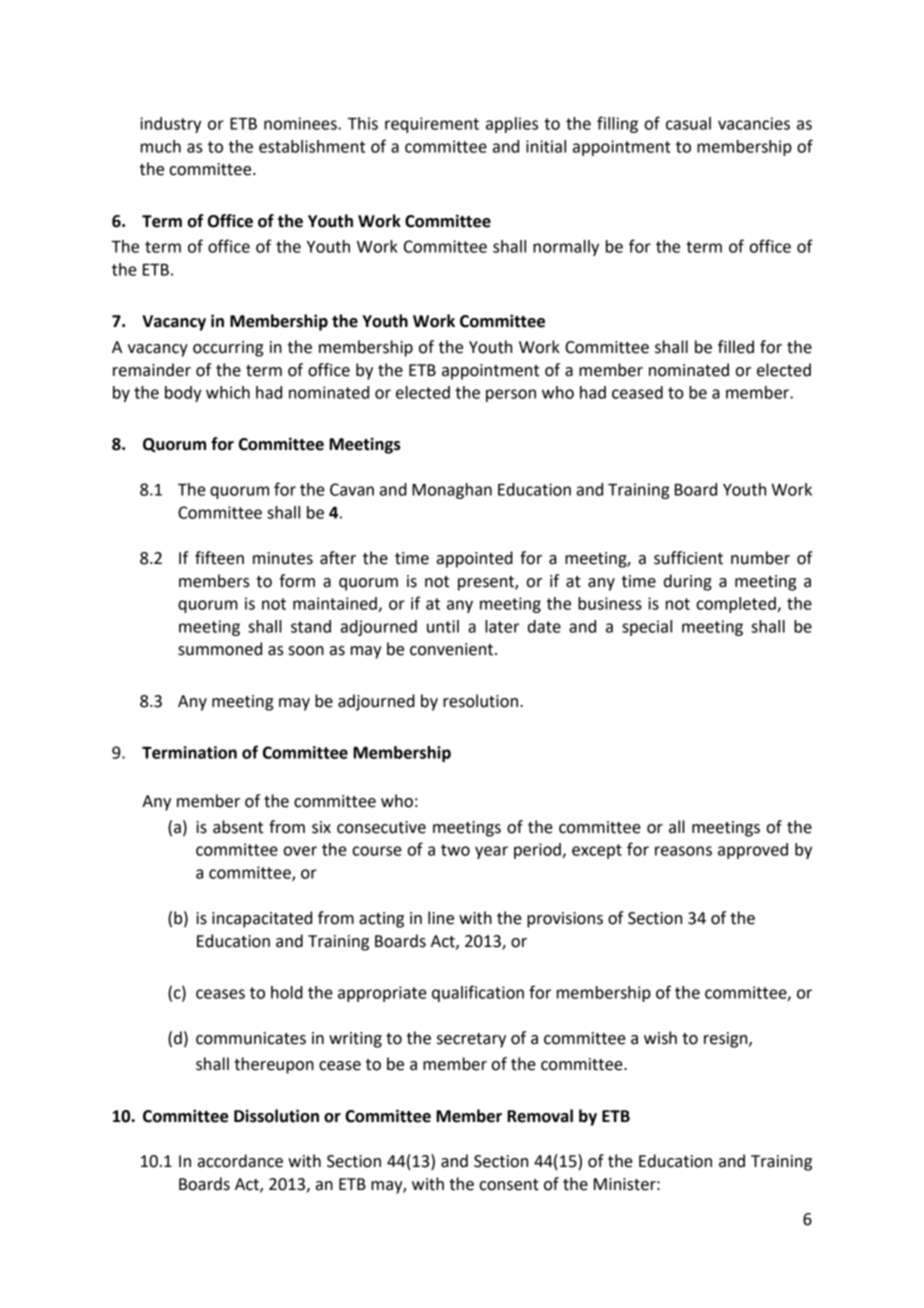  I want to click on casual, so click(688, 123).
